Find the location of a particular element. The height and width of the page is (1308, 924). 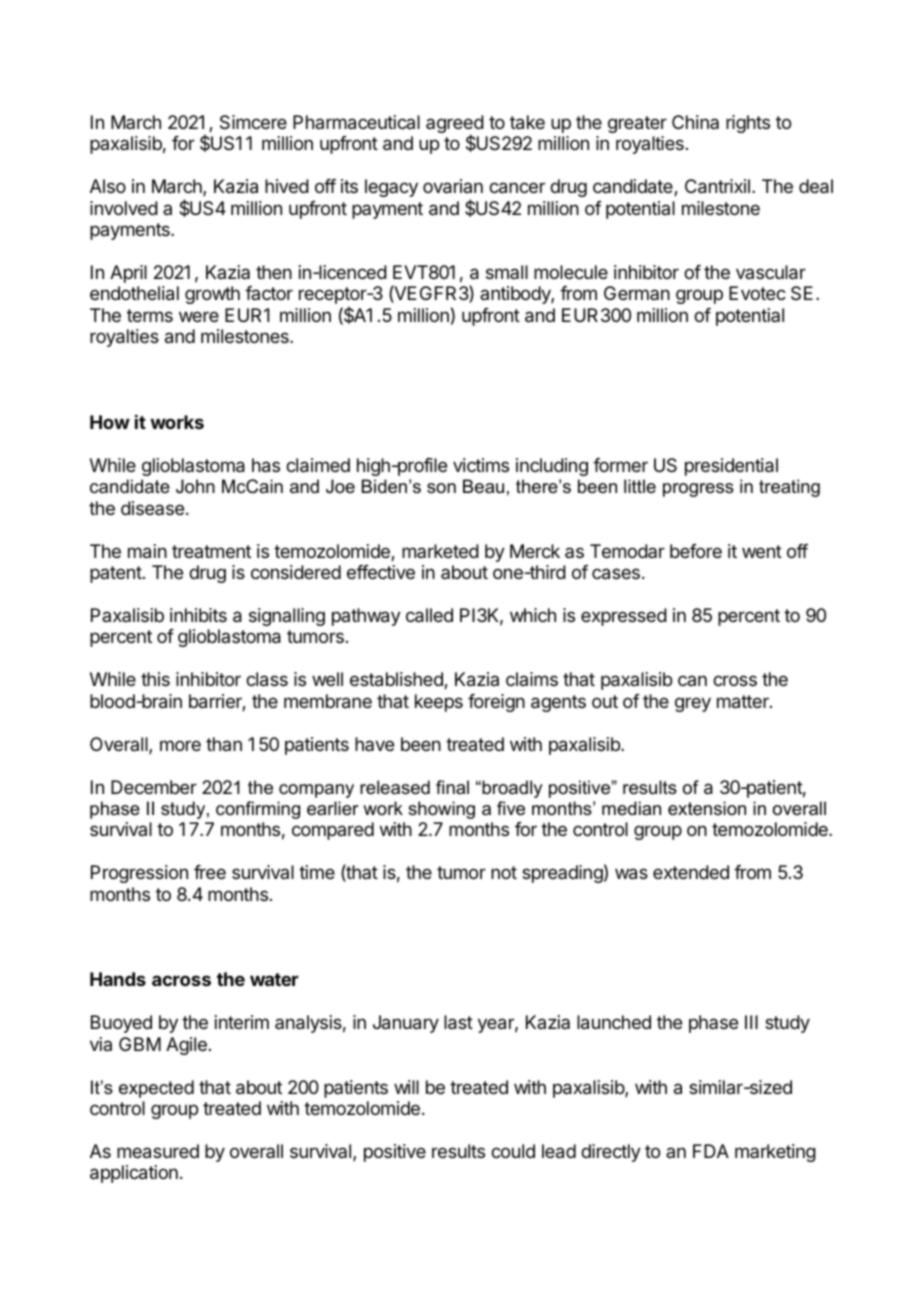

Also is located at coordinates (108, 186).
